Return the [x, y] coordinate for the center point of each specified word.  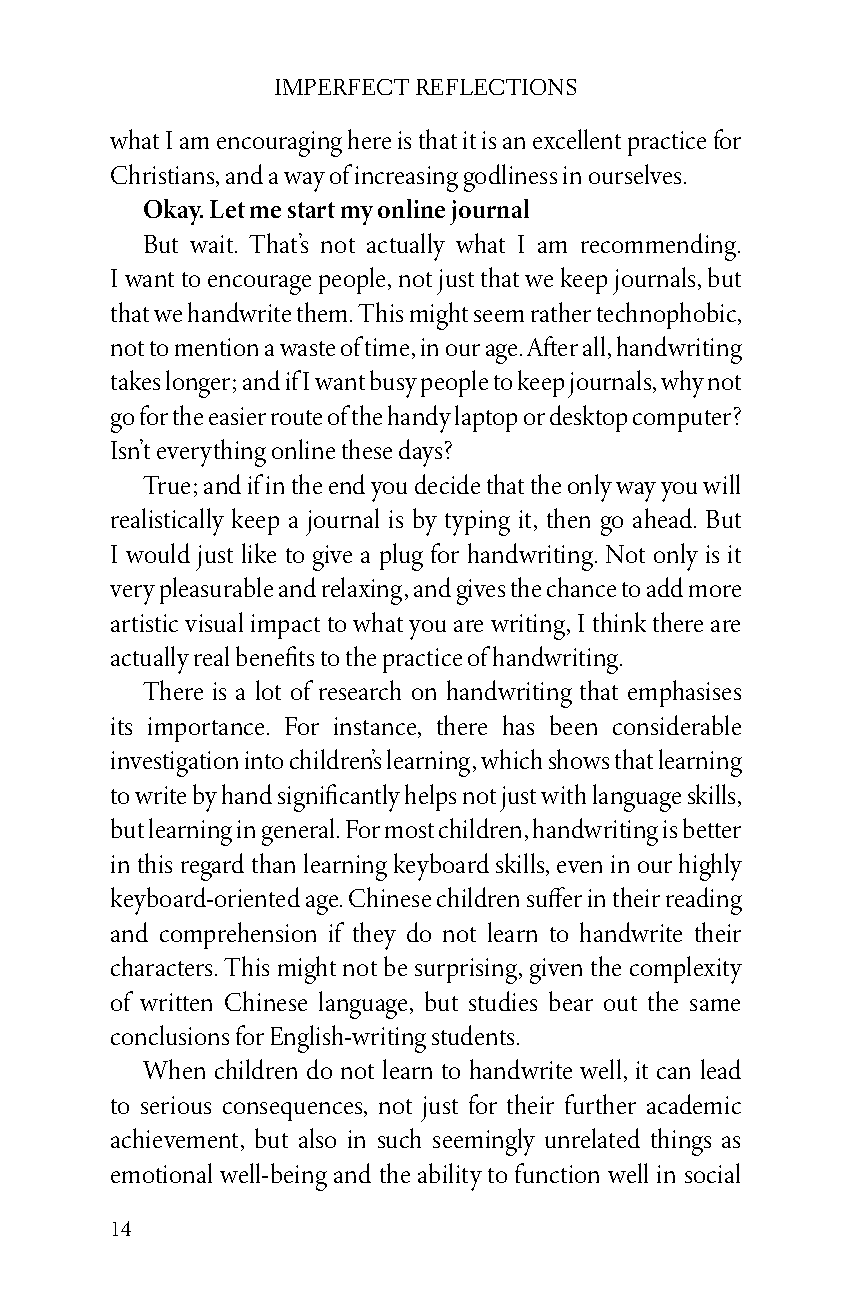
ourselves [635, 174]
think [619, 622]
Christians [164, 175]
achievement [176, 1139]
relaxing [362, 591]
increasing [406, 179]
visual [214, 622]
